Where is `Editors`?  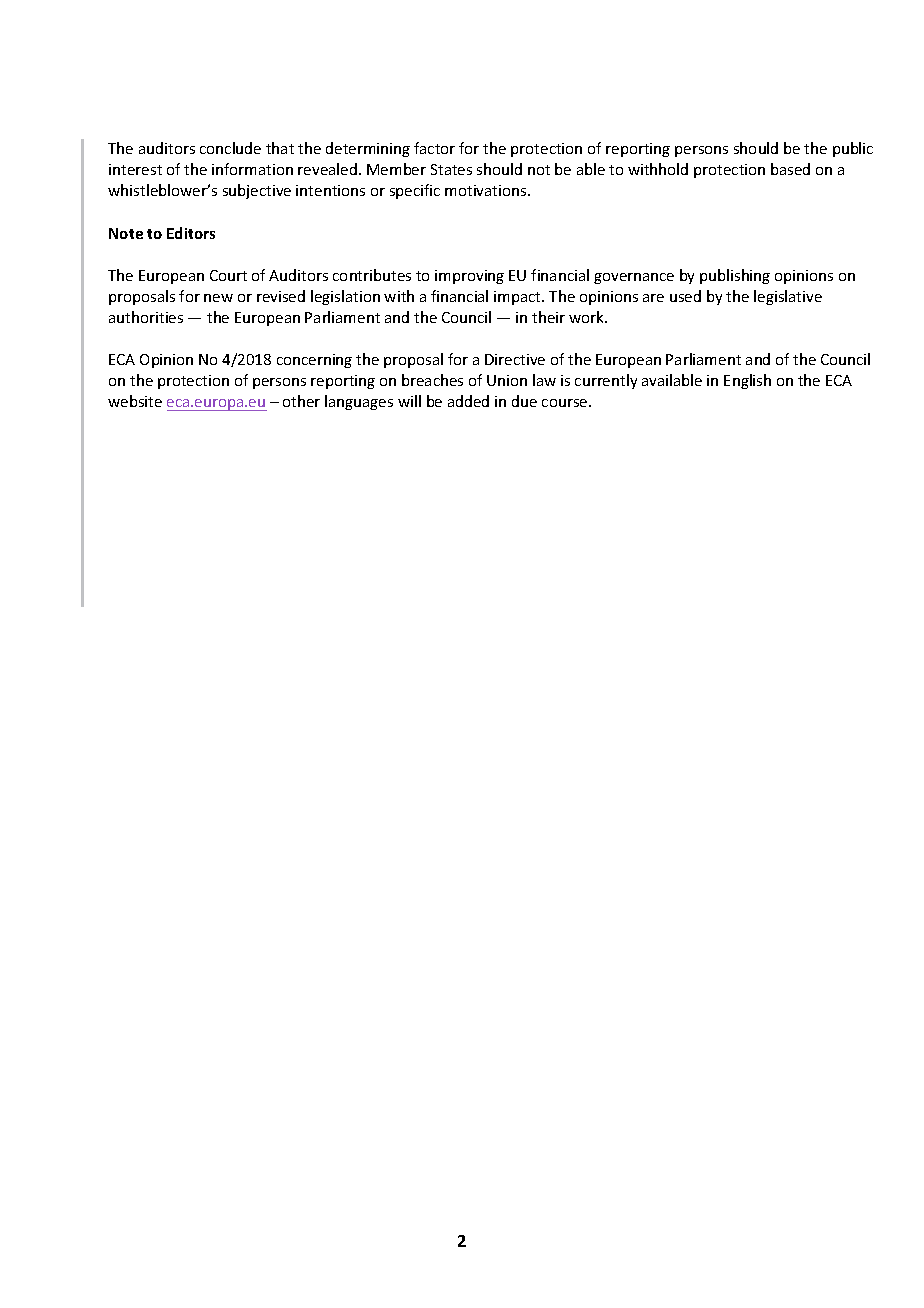
Editors is located at coordinates (191, 233).
